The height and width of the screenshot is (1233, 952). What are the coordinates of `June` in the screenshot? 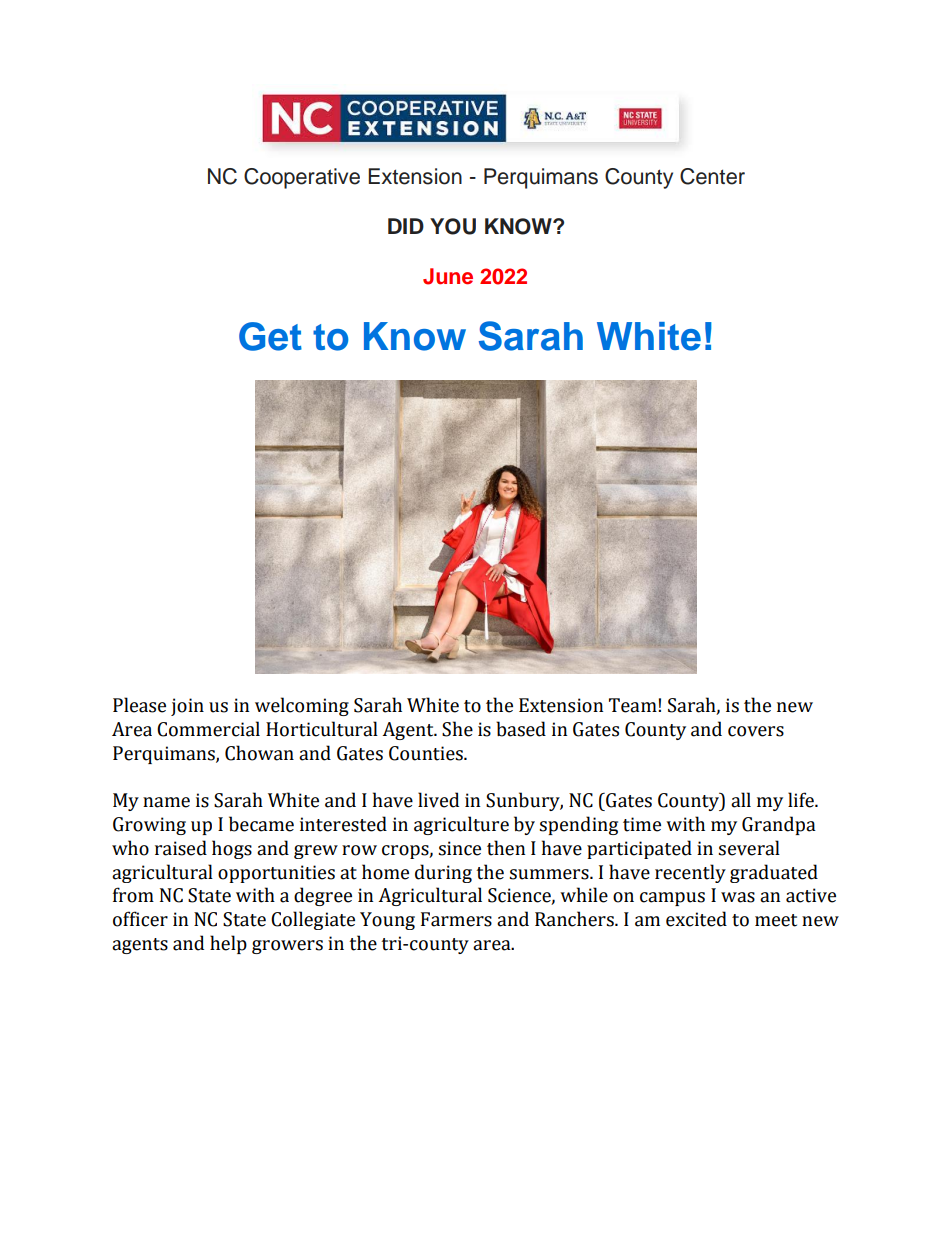 It's located at (448, 276).
